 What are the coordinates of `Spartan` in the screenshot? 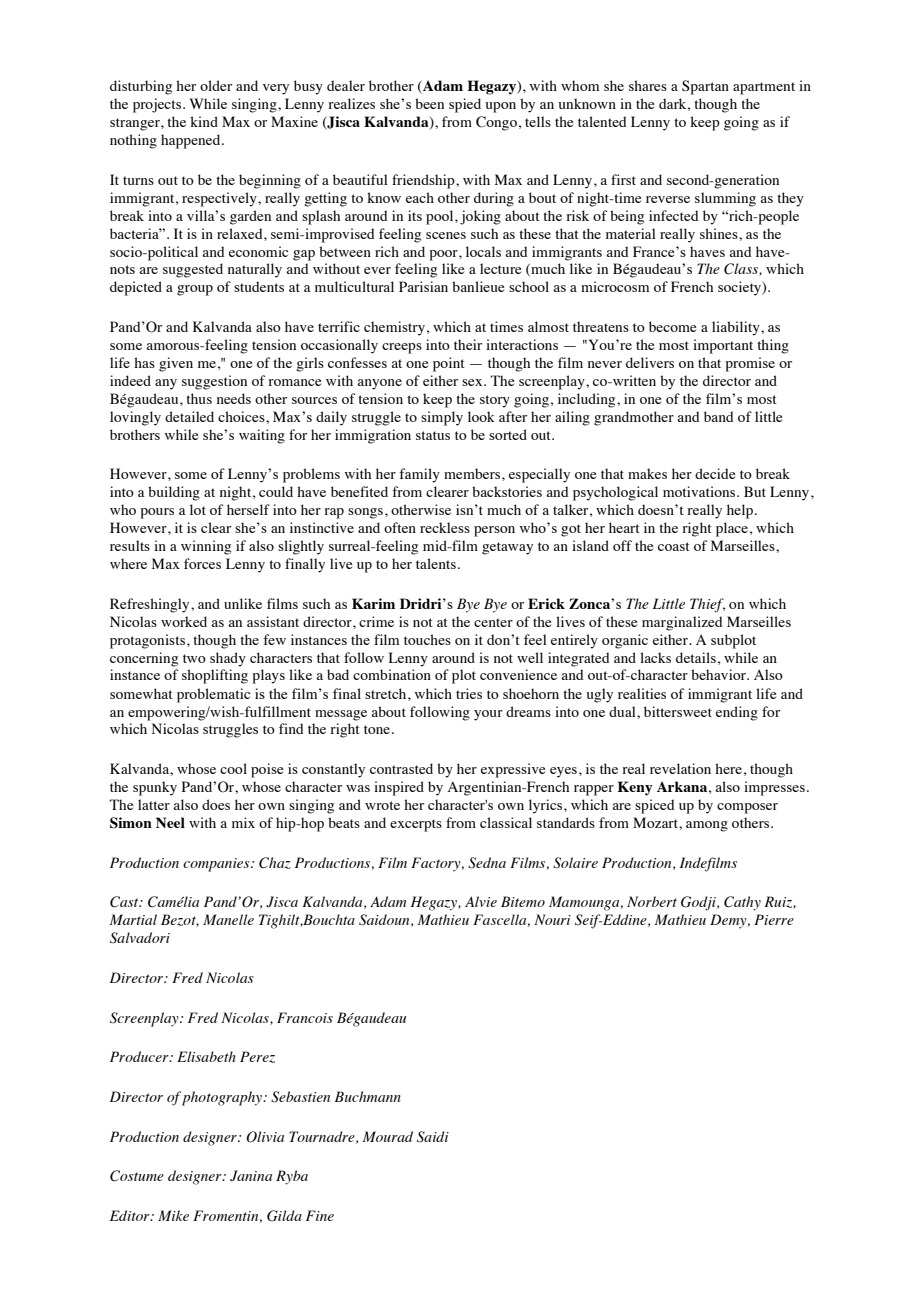 It's located at (705, 87).
